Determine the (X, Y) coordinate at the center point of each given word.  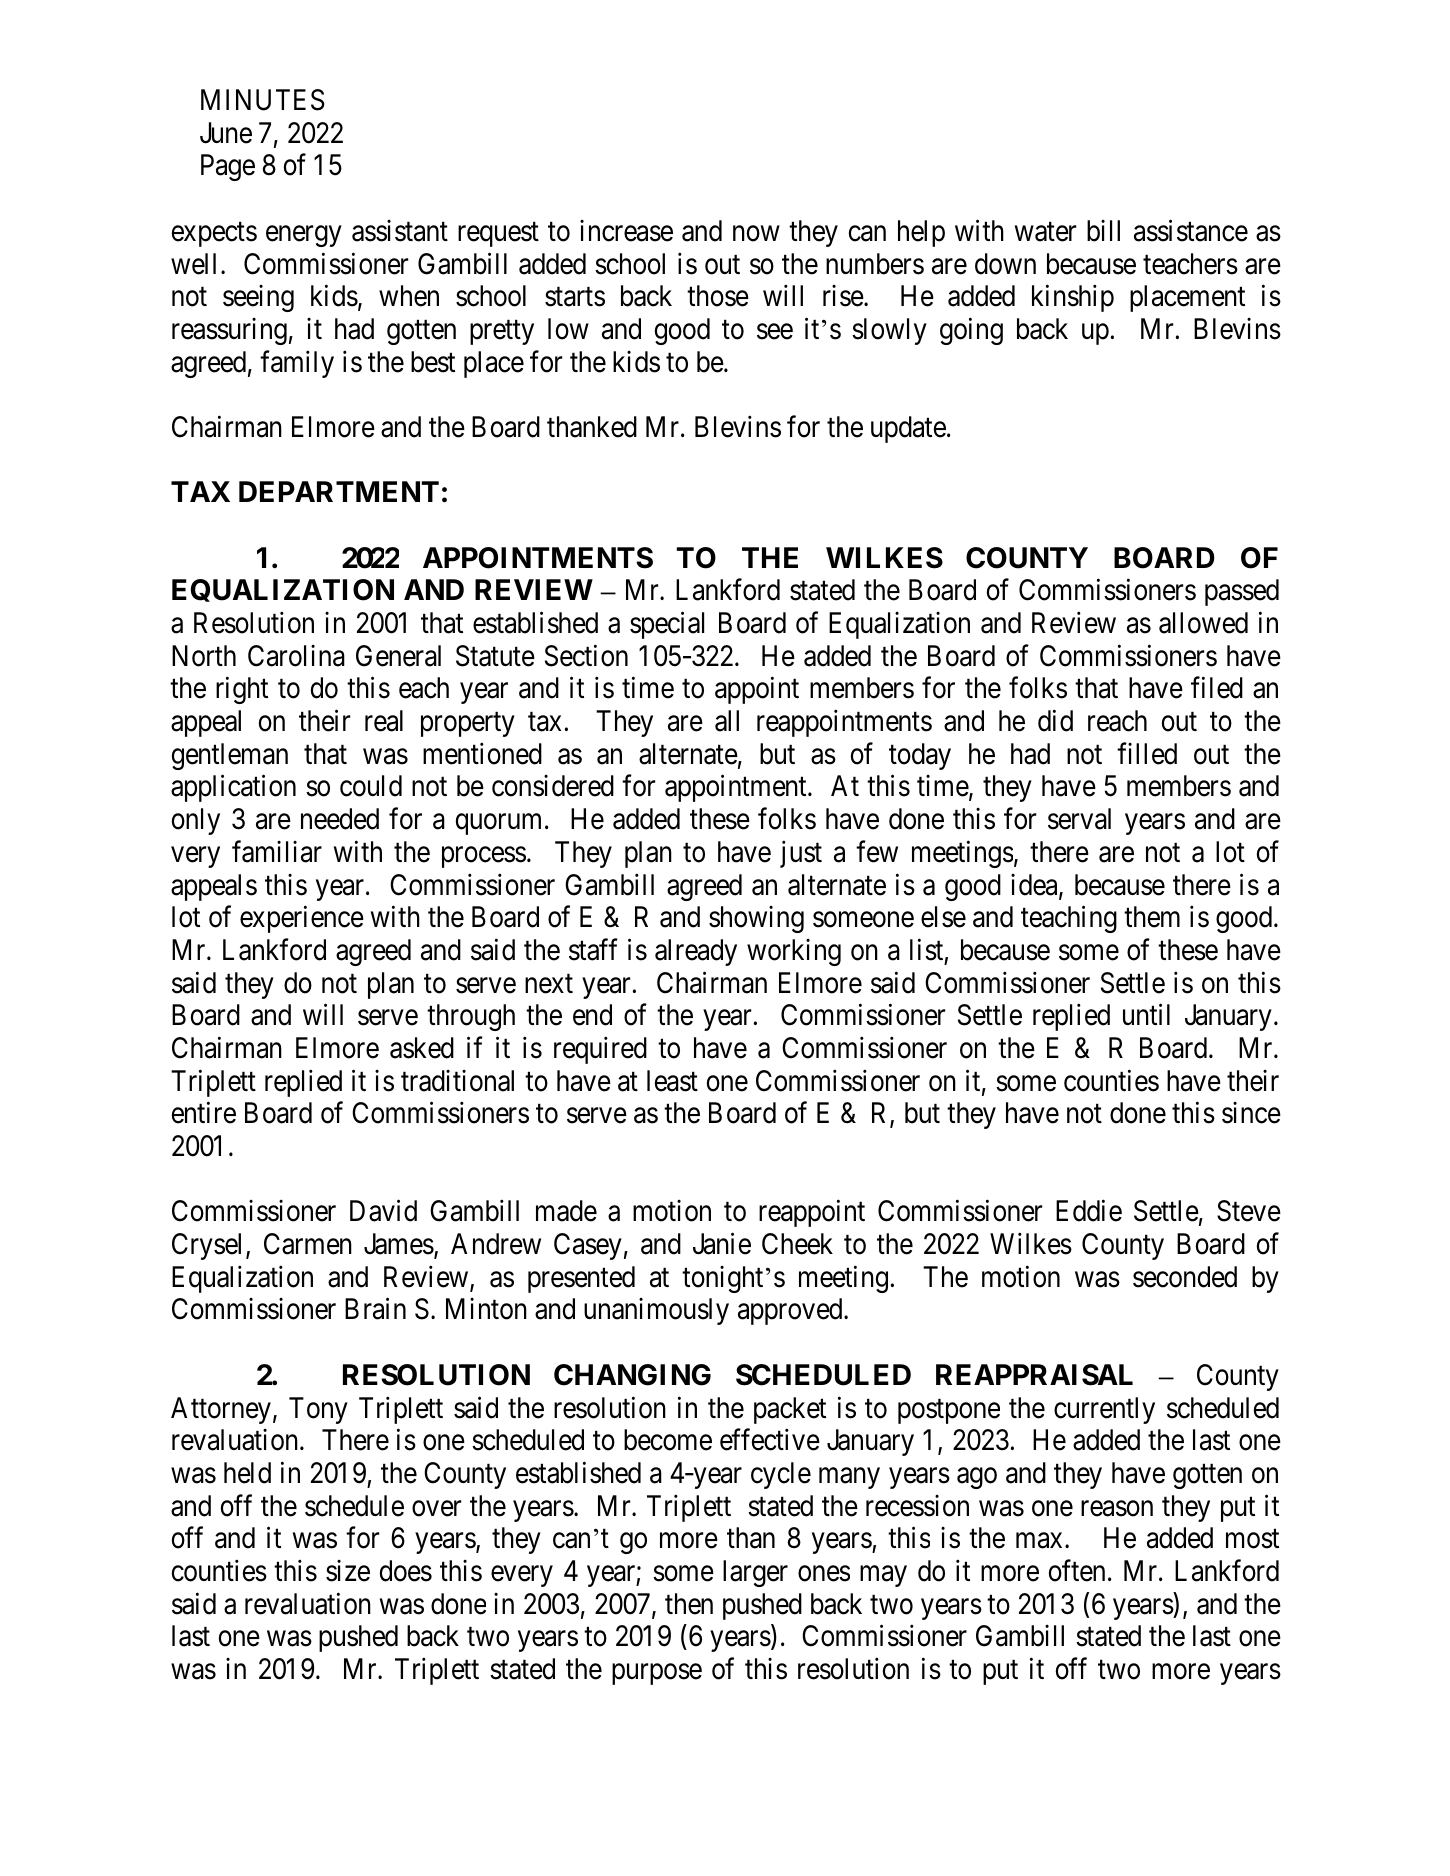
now (756, 234)
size (348, 1571)
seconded (1185, 1277)
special (667, 625)
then (689, 1604)
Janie (722, 1244)
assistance (1191, 230)
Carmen (308, 1244)
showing (756, 919)
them (1152, 917)
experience (302, 919)
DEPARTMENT (339, 491)
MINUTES (263, 100)
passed (1242, 592)
